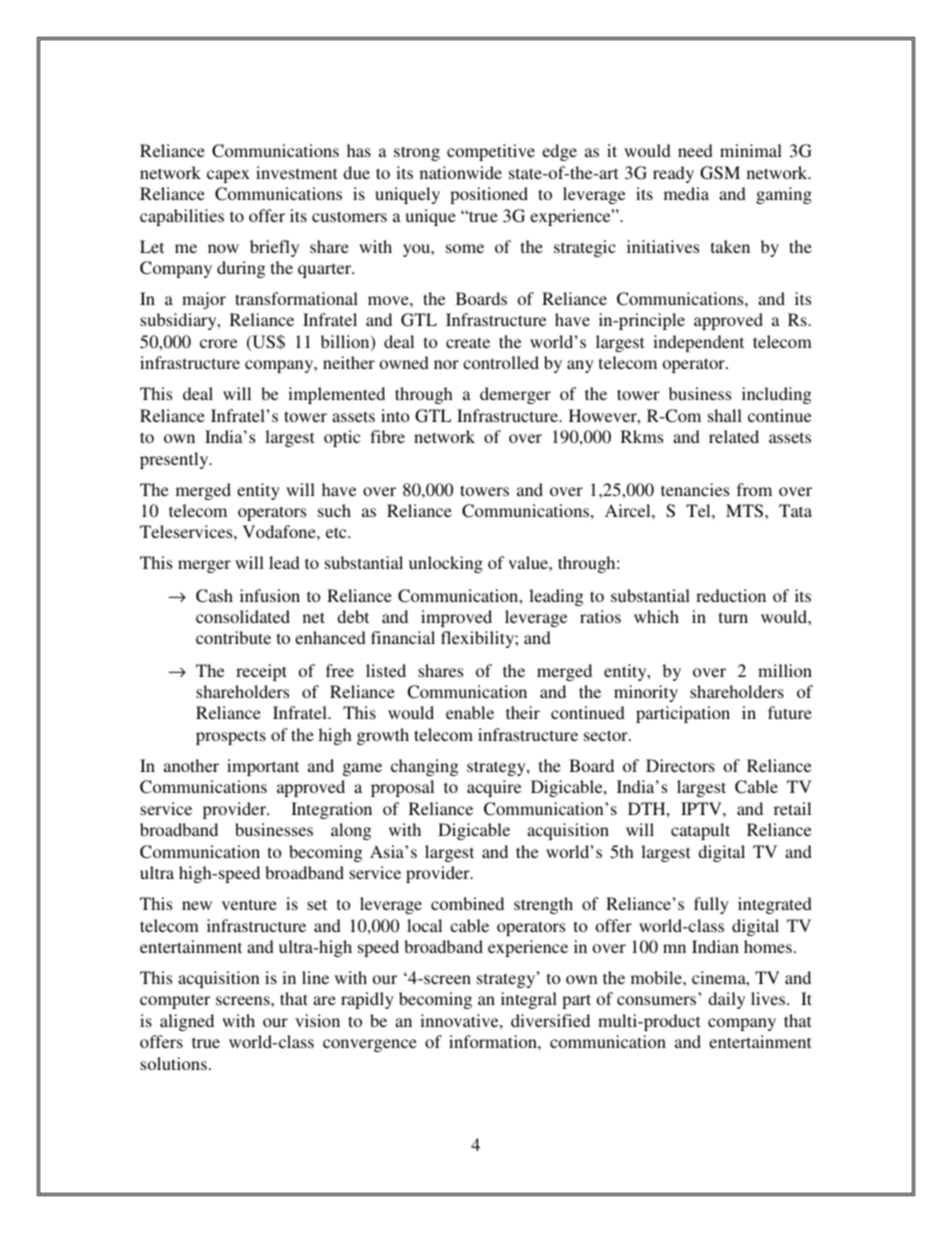 This screenshot has width=952, height=1233. Describe the element at coordinates (243, 616) in the screenshot. I see `consolidated` at that location.
